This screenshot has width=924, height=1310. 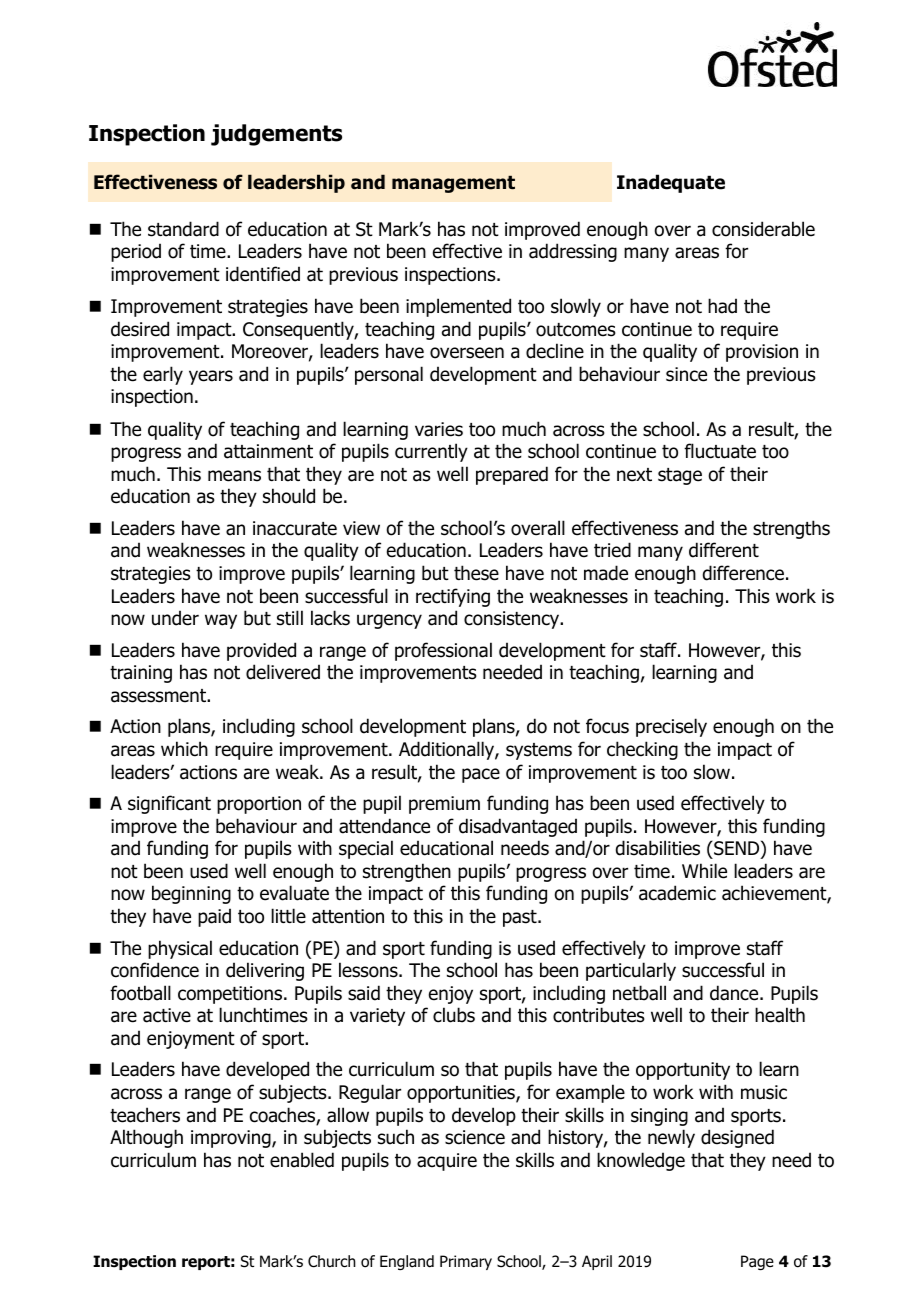 What do you see at coordinates (232, 1139) in the screenshot?
I see `improving` at bounding box center [232, 1139].
